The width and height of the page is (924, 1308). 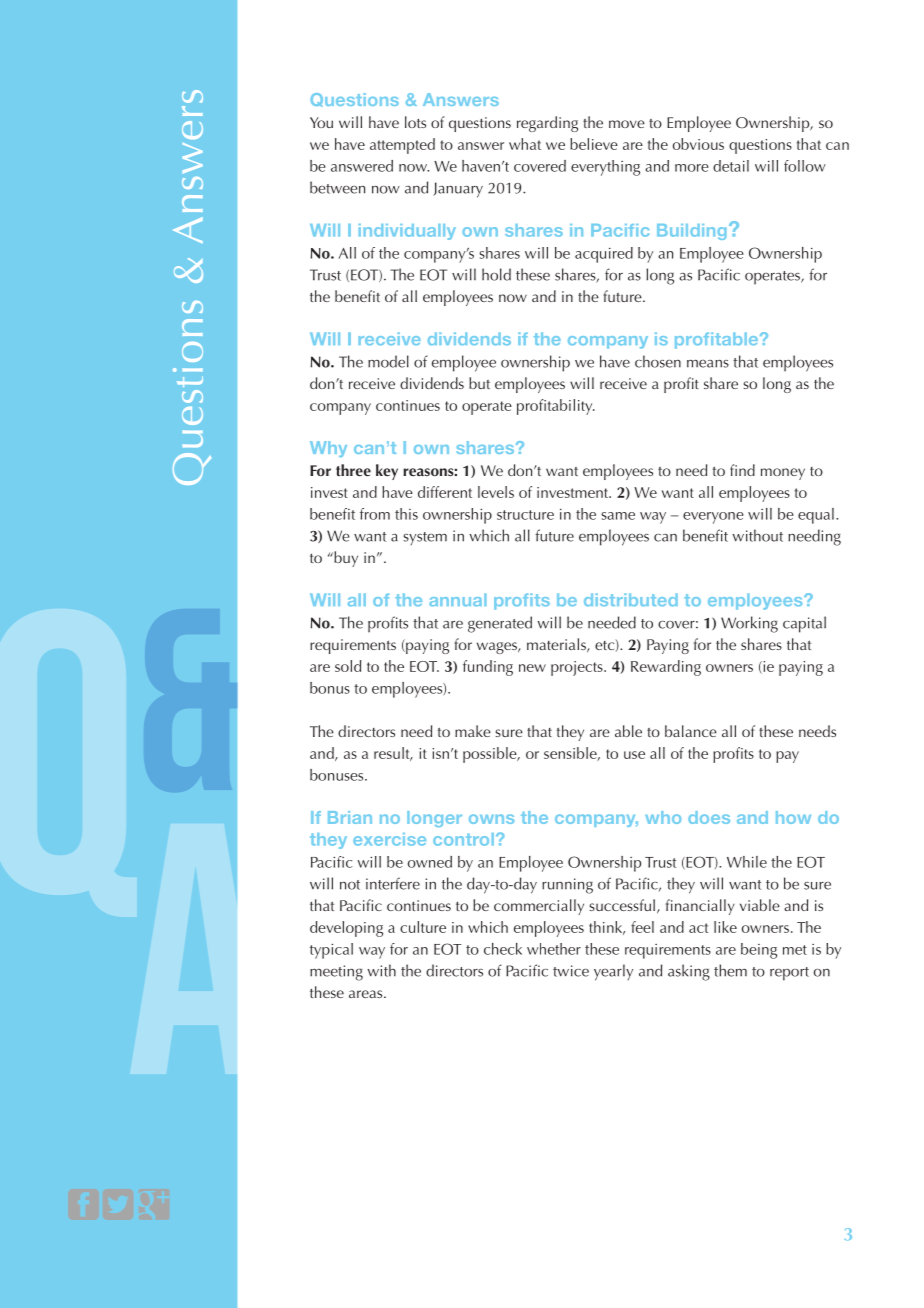 I want to click on whether, so click(x=554, y=949).
